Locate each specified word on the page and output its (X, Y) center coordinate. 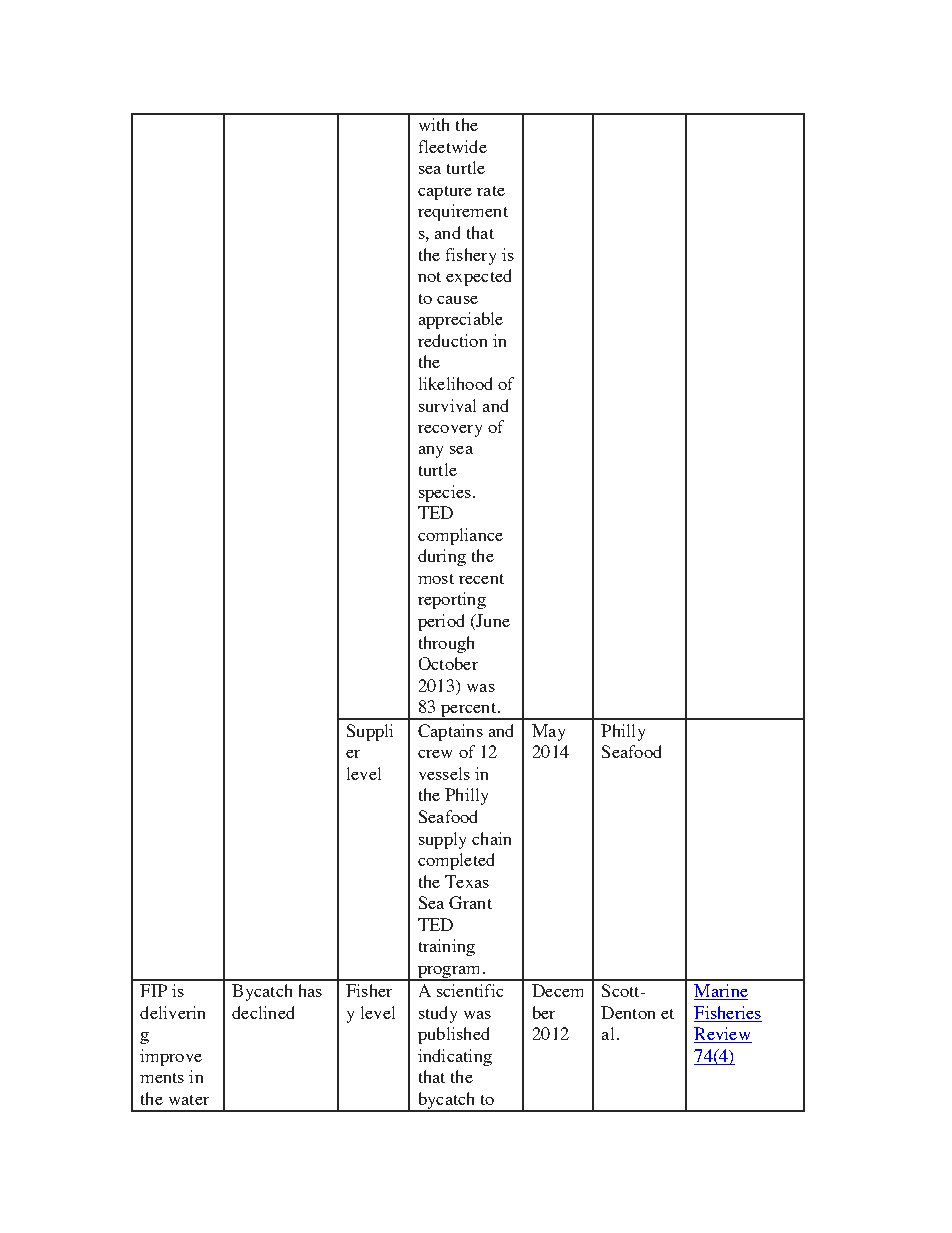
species (445, 493)
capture (445, 193)
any (431, 452)
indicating (455, 1057)
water (189, 1100)
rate (491, 191)
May (548, 732)
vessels (444, 773)
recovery (450, 431)
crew (435, 754)
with (434, 124)
